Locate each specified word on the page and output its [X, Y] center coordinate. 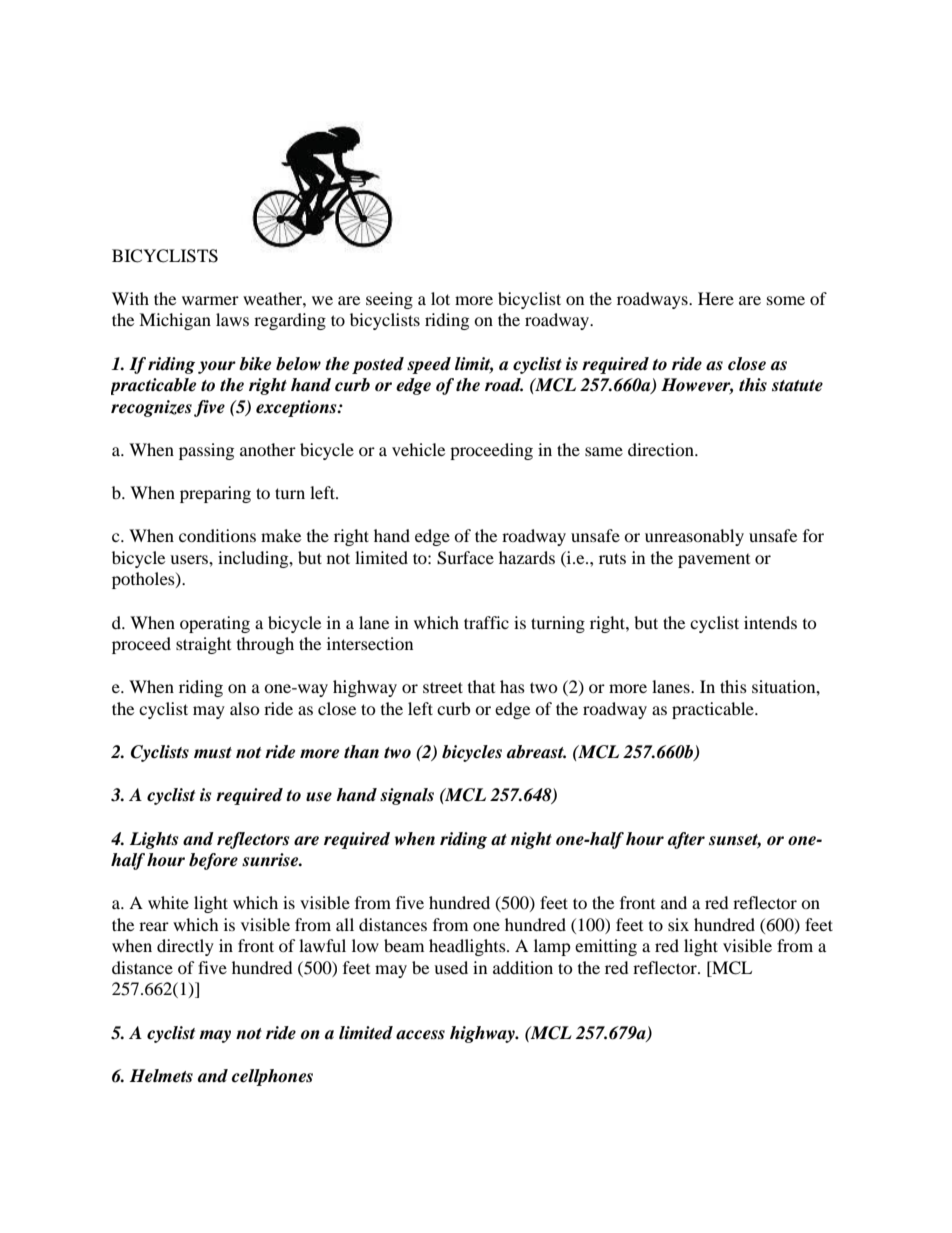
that [481, 686]
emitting [606, 947]
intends [770, 622]
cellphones [272, 1077]
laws [232, 319]
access [420, 1035]
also [245, 708]
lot [440, 298]
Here [716, 298]
